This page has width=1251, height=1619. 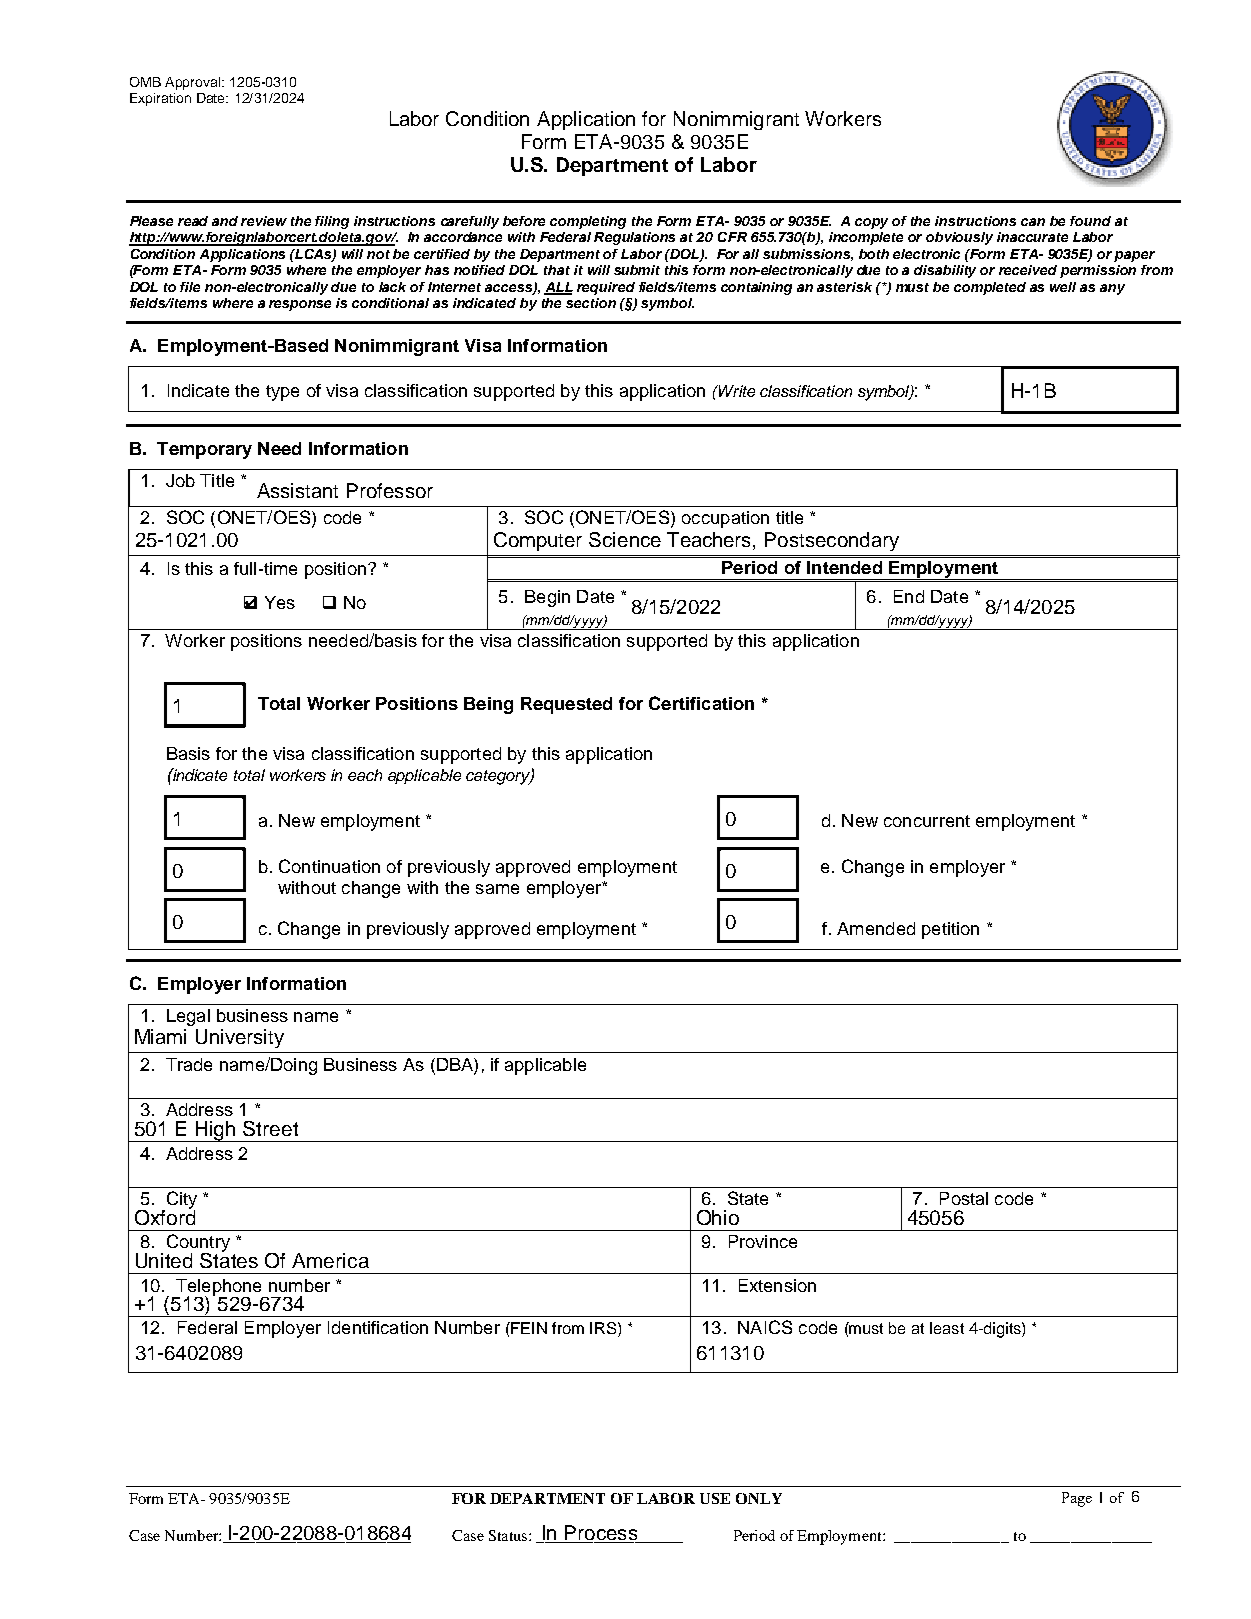 What do you see at coordinates (192, 83) in the page?
I see `Approval` at bounding box center [192, 83].
